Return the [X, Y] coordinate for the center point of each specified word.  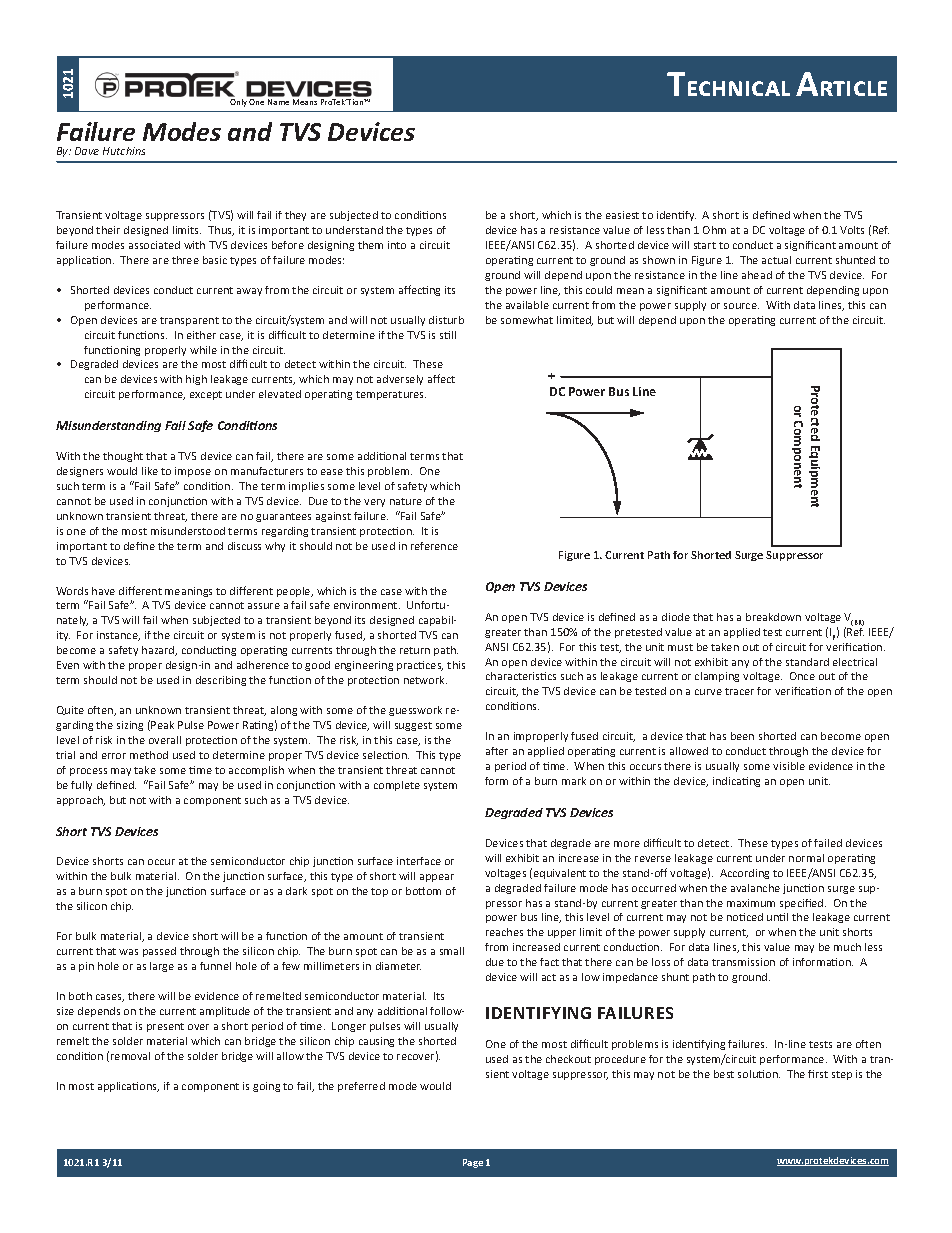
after [497, 751]
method [149, 755]
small [452, 951]
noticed [745, 917]
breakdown [773, 617]
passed [159, 952]
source [741, 306]
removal [130, 1056]
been [742, 736]
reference [434, 546]
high [196, 380]
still [448, 335]
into [397, 245]
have [103, 591]
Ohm [714, 230]
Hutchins [124, 151]
